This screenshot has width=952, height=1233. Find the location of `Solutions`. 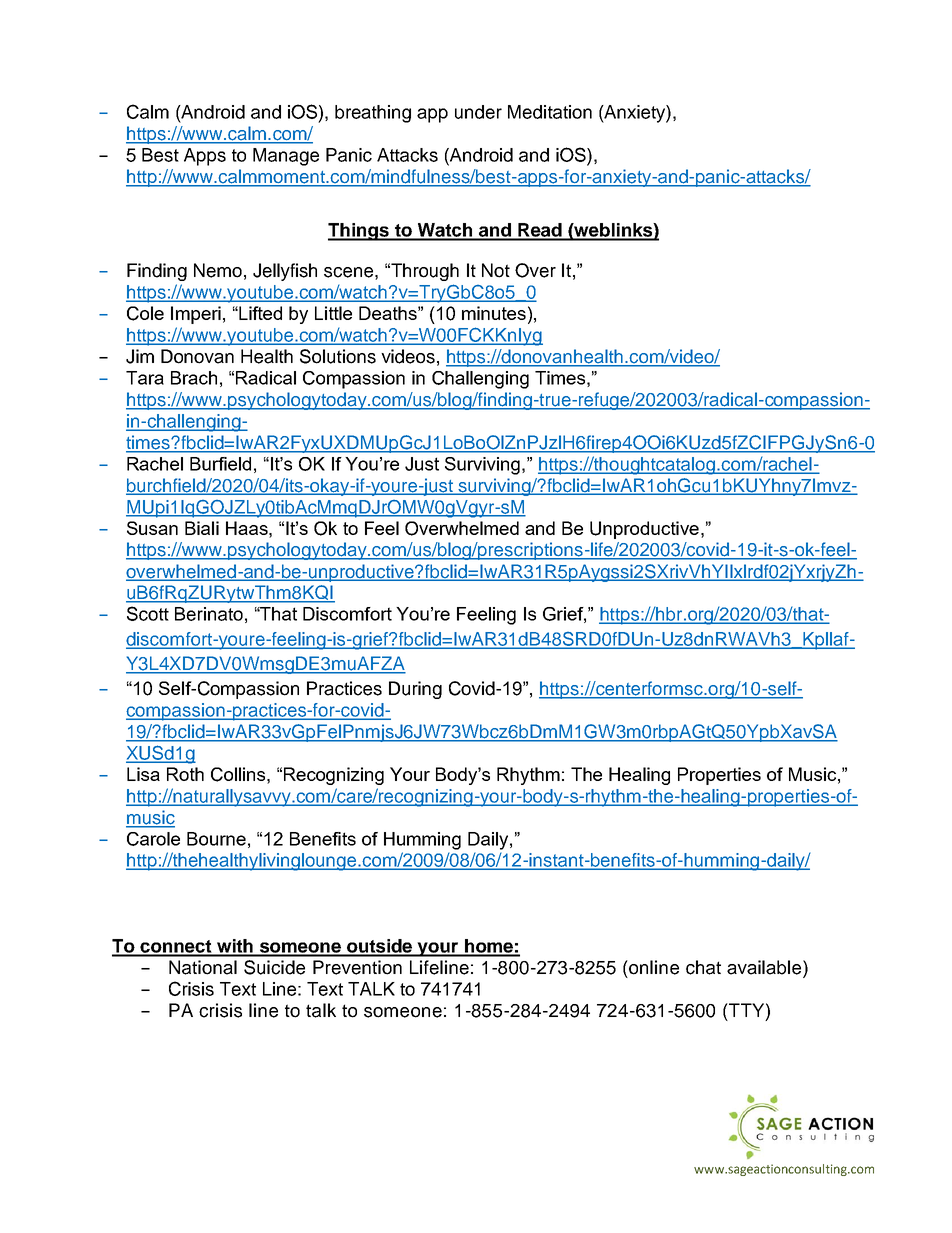

Solutions is located at coordinates (338, 356).
